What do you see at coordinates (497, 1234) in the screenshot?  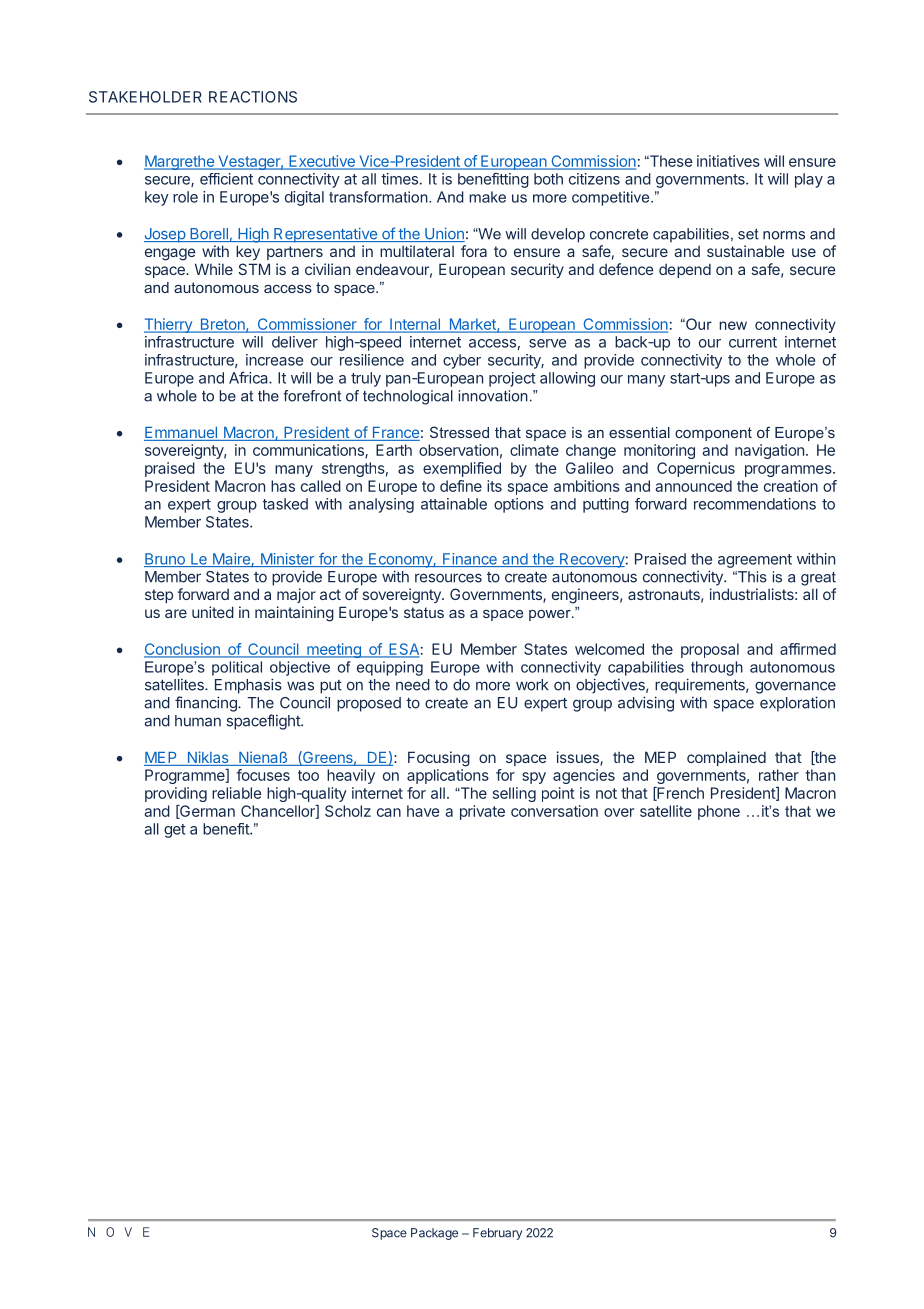 I see `February` at bounding box center [497, 1234].
